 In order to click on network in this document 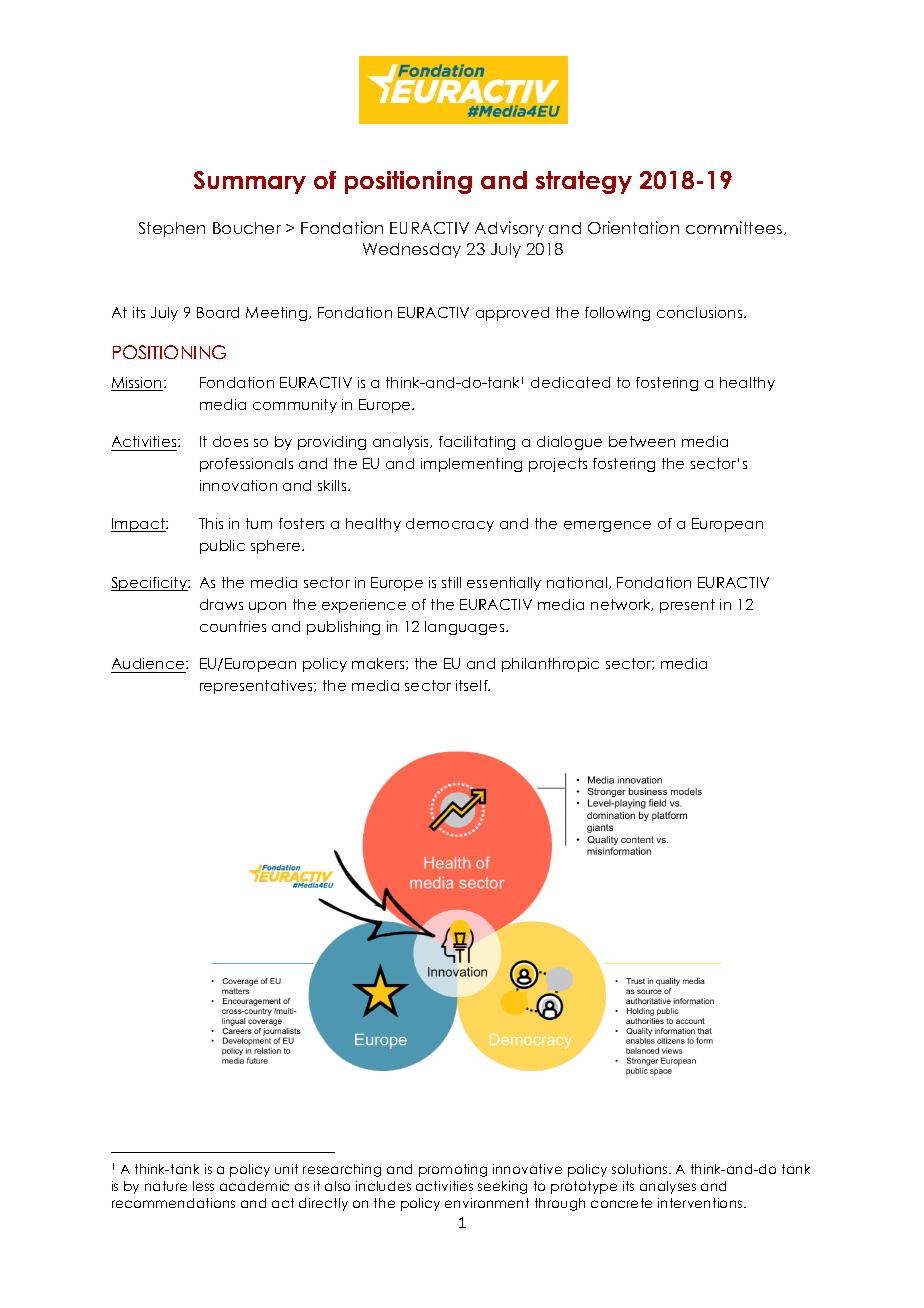, I will do `click(622, 605)`.
